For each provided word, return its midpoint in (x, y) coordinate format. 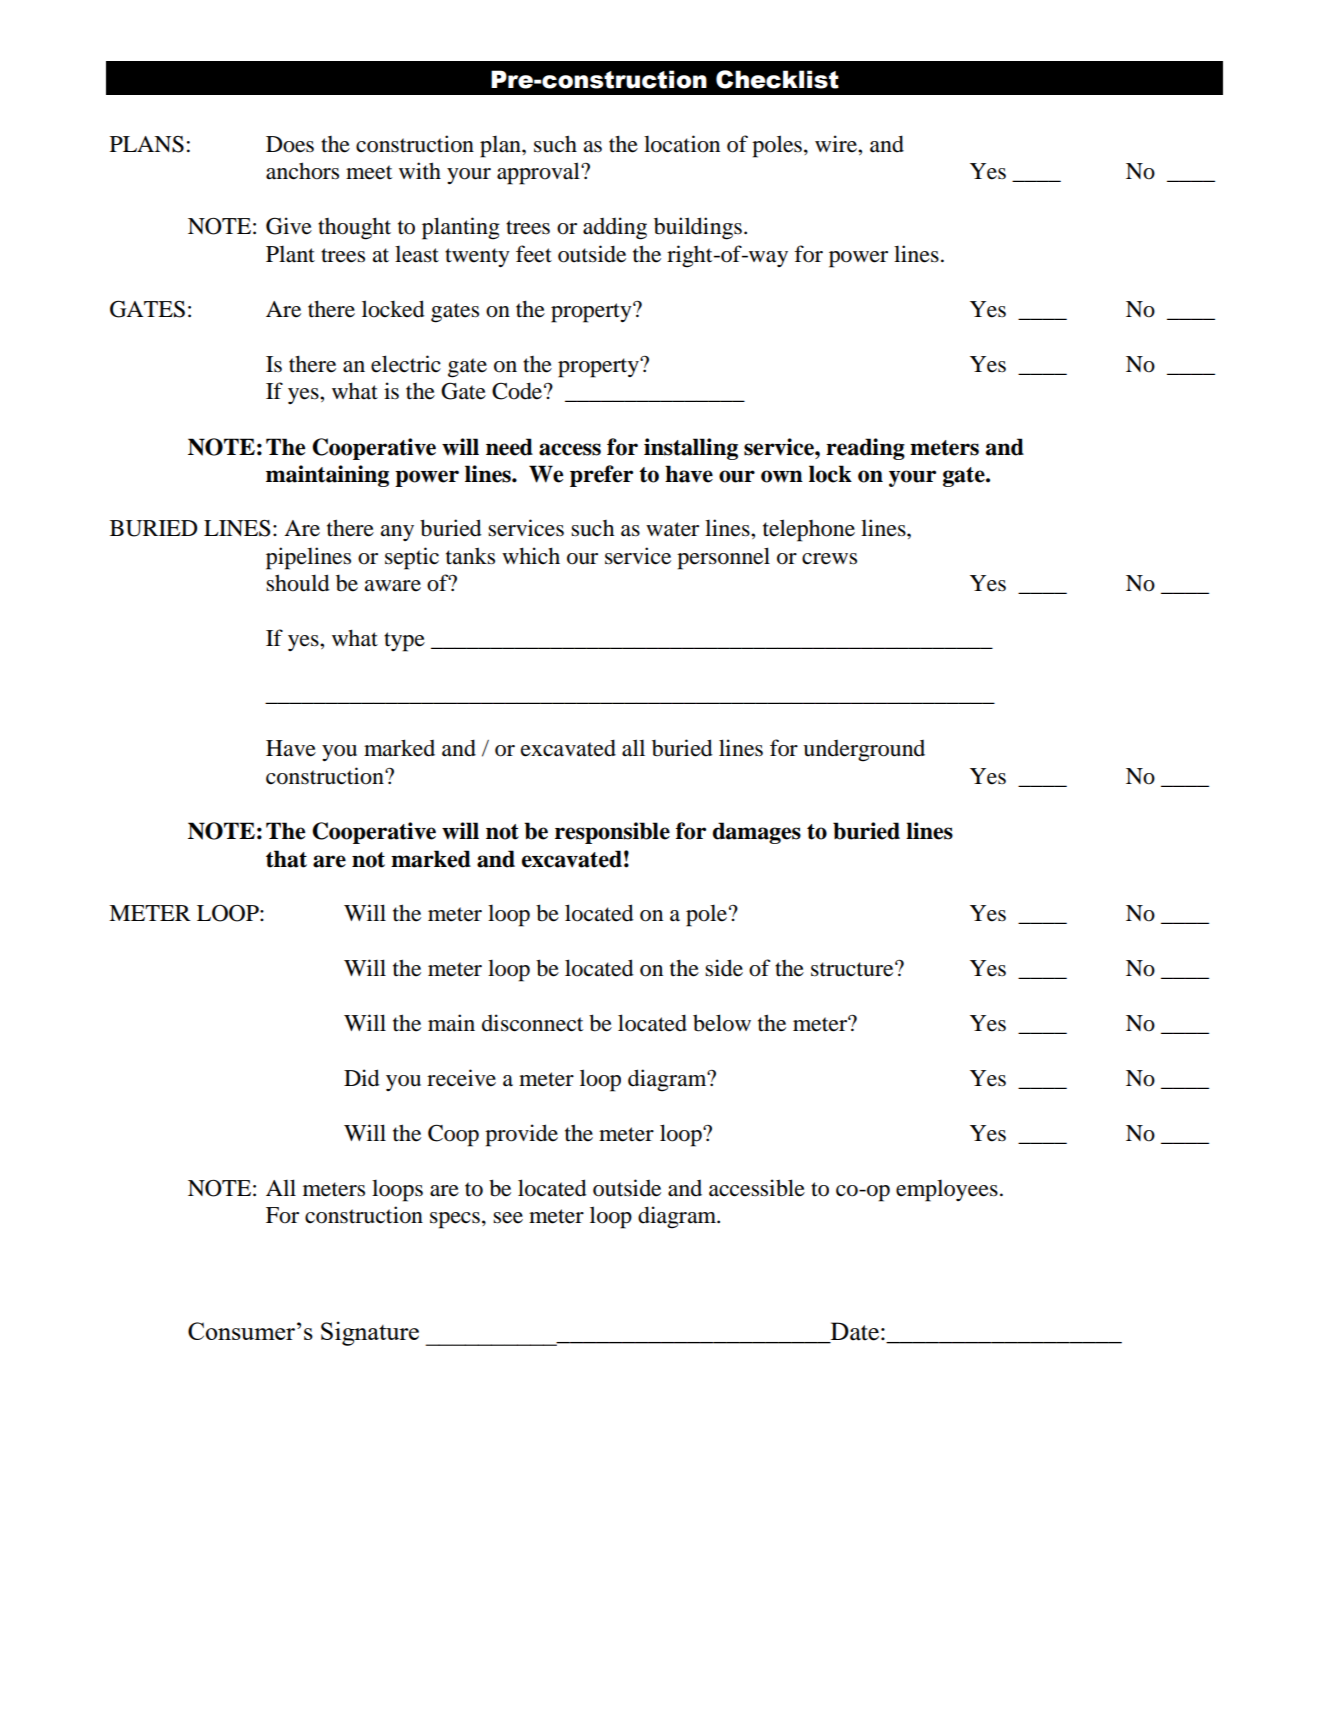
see (508, 1218)
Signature (370, 1333)
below (722, 1023)
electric (406, 364)
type (404, 642)
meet (369, 172)
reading (865, 449)
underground (864, 751)
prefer (601, 476)
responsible (612, 833)
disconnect (532, 1023)
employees (947, 1191)
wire (837, 144)
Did (362, 1078)
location (682, 144)
